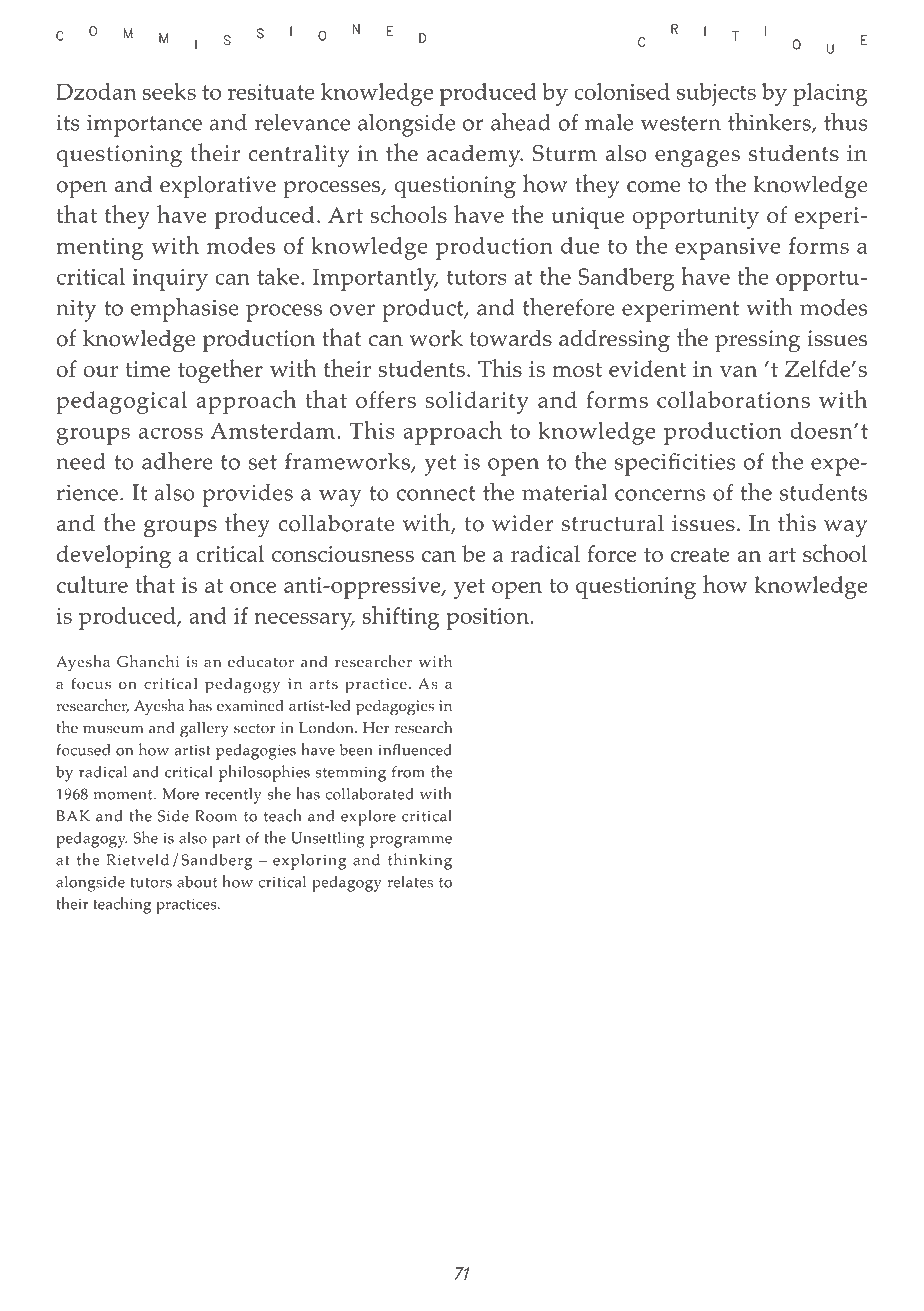 The height and width of the image is (1311, 924). I want to click on importance, so click(144, 125).
